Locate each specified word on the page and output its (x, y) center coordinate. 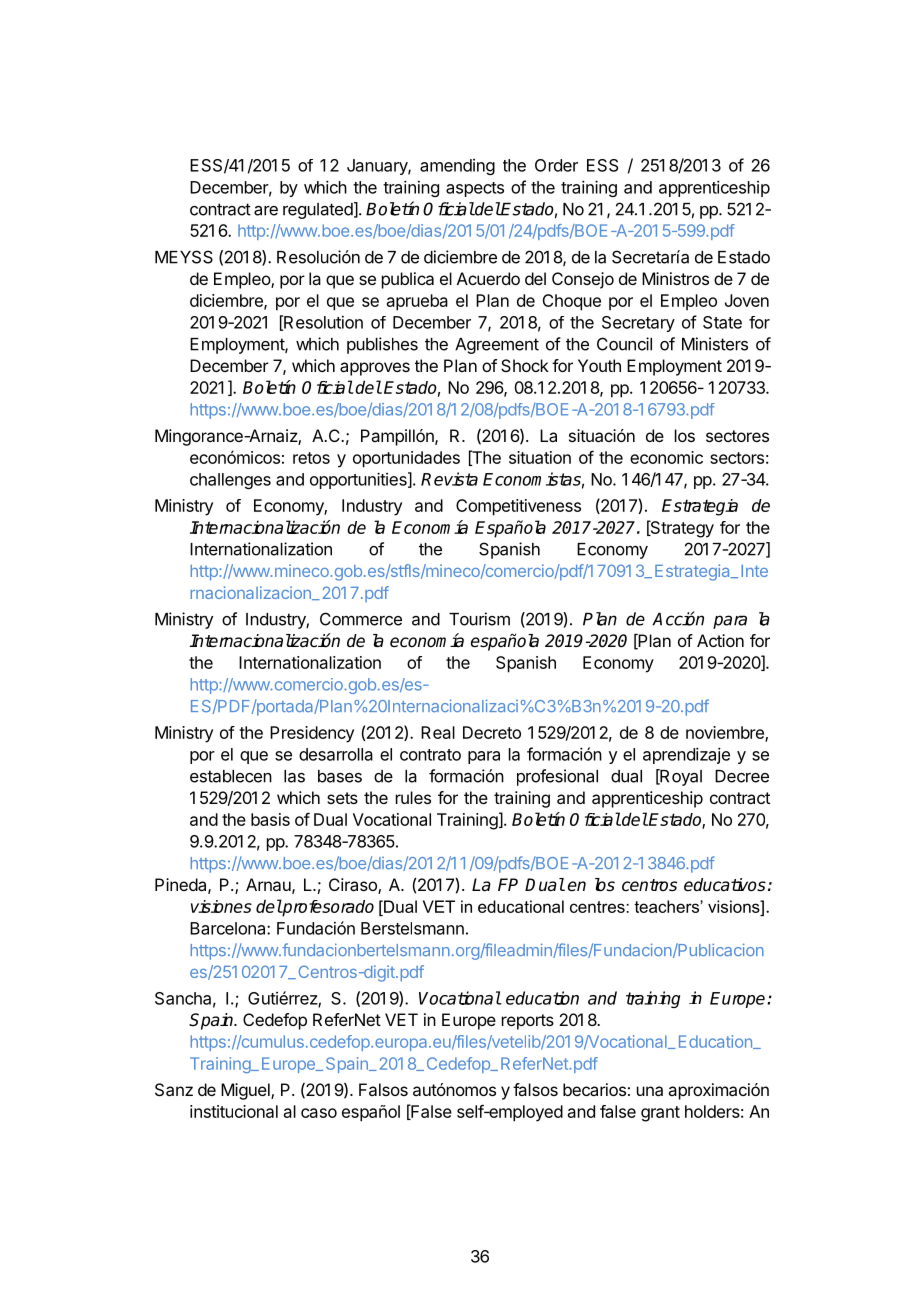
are (266, 211)
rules (413, 797)
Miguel (246, 1091)
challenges (230, 481)
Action (720, 640)
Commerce (361, 619)
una (650, 1091)
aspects (475, 189)
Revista (449, 479)
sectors (737, 458)
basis (270, 819)
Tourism (479, 619)
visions (735, 906)
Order (556, 165)
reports (528, 1022)
